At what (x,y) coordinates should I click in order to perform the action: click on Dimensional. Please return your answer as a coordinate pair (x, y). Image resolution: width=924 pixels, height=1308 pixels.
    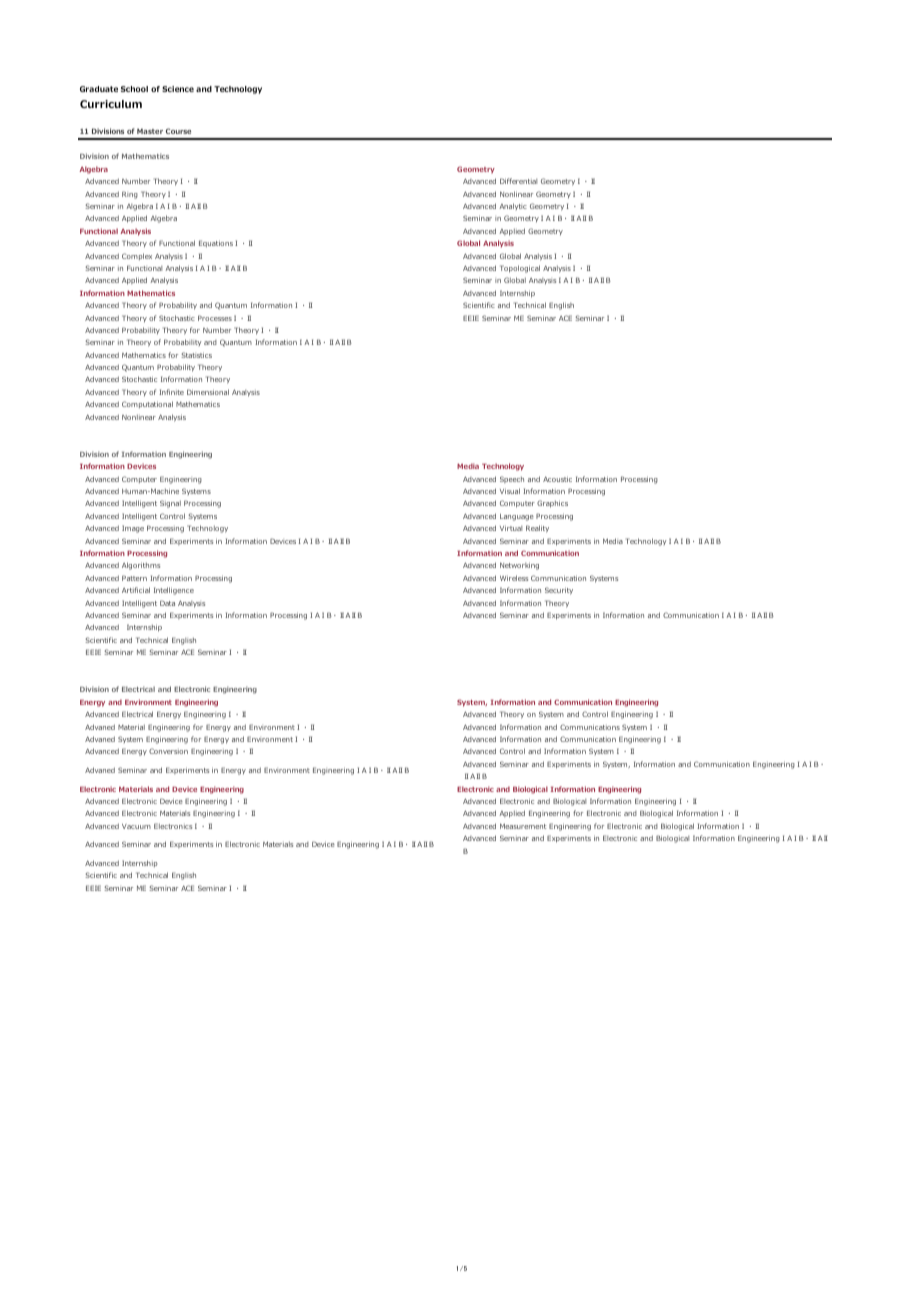
    Looking at the image, I should click on (208, 392).
